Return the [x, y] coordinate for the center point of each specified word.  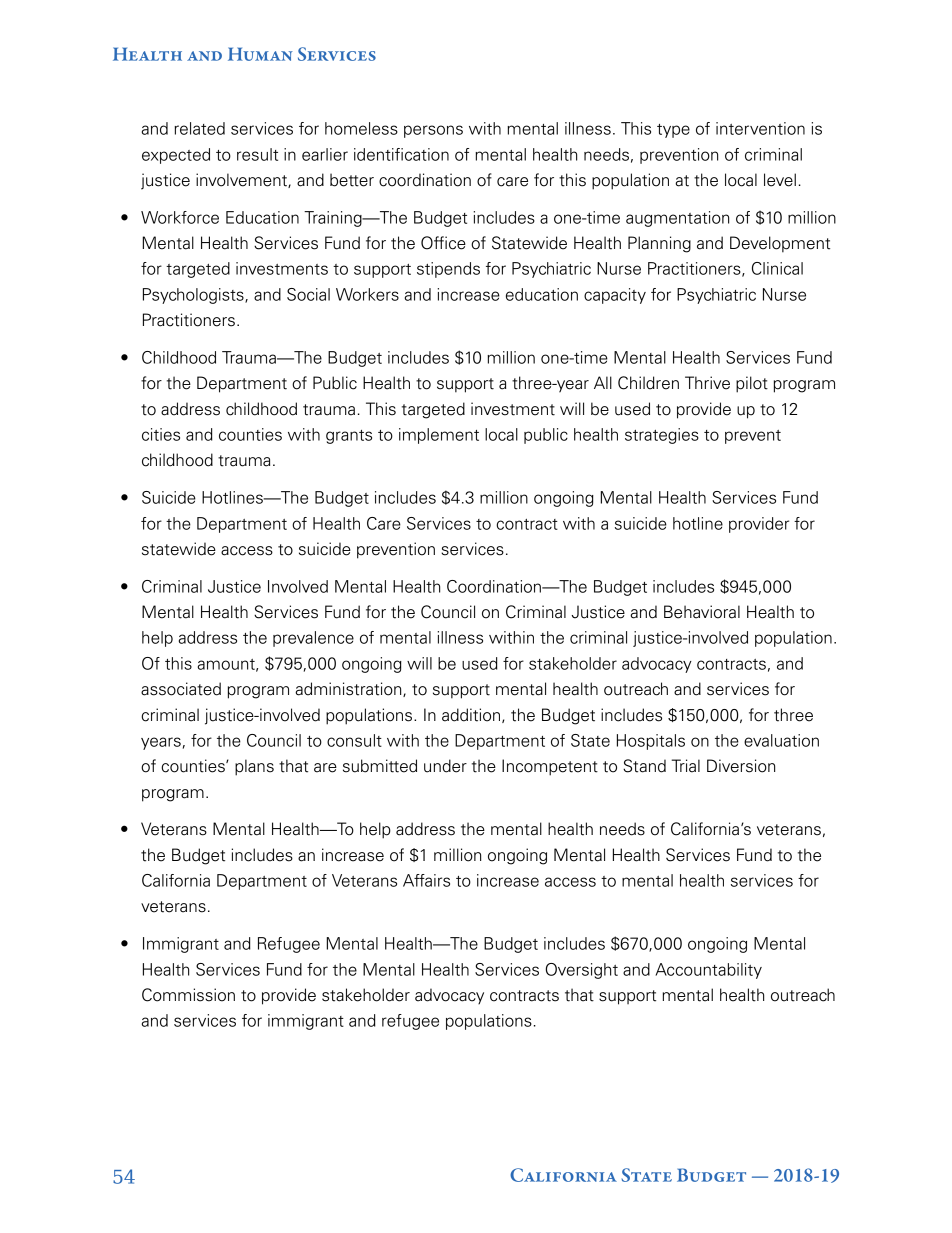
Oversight [581, 971]
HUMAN [260, 54]
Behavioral [702, 612]
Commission [188, 995]
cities [161, 434]
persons [433, 131]
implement [439, 436]
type [673, 131]
